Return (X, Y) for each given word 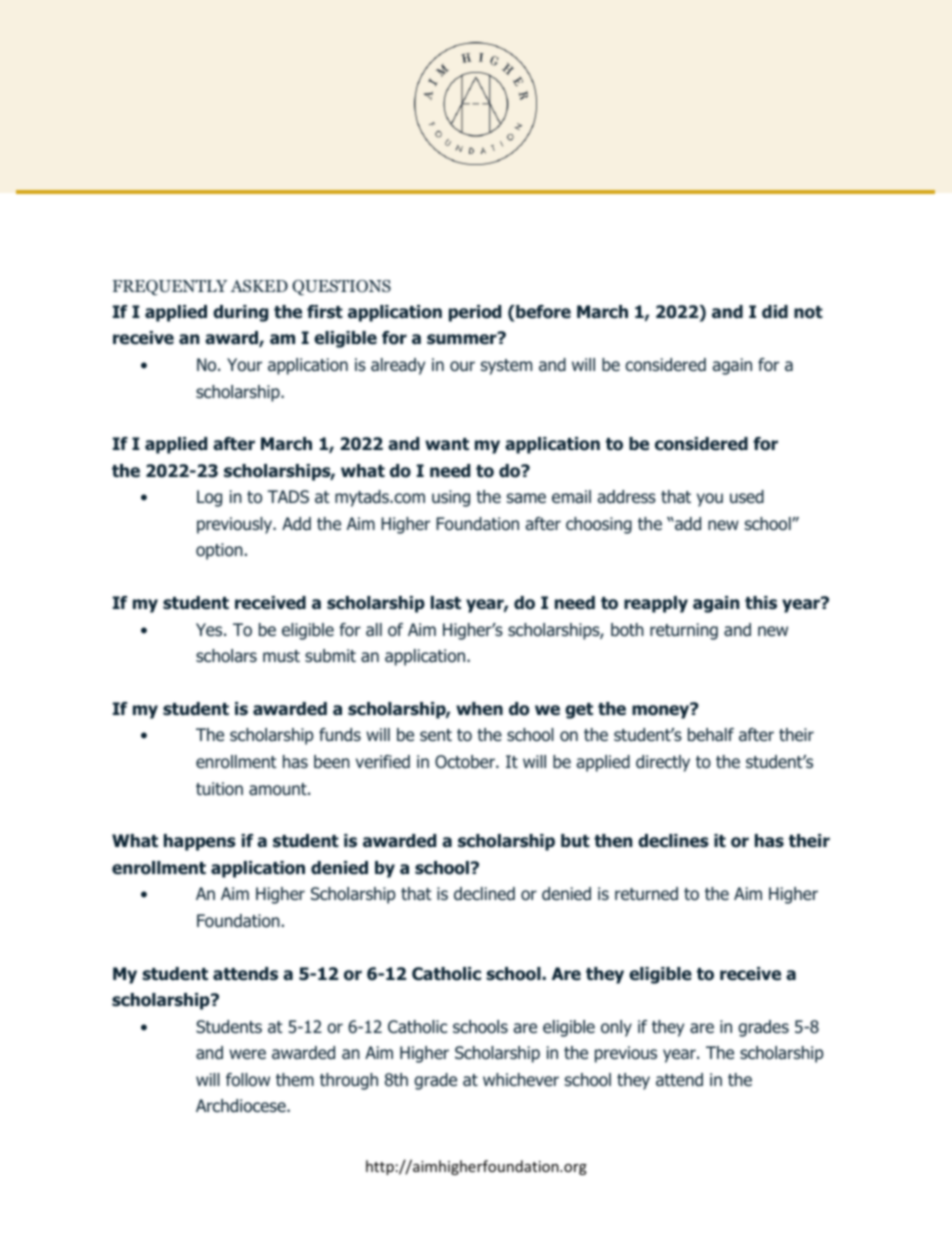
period (475, 313)
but (575, 841)
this (761, 603)
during (240, 313)
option (219, 551)
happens (200, 842)
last (446, 603)
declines (673, 841)
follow (248, 1080)
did (775, 312)
